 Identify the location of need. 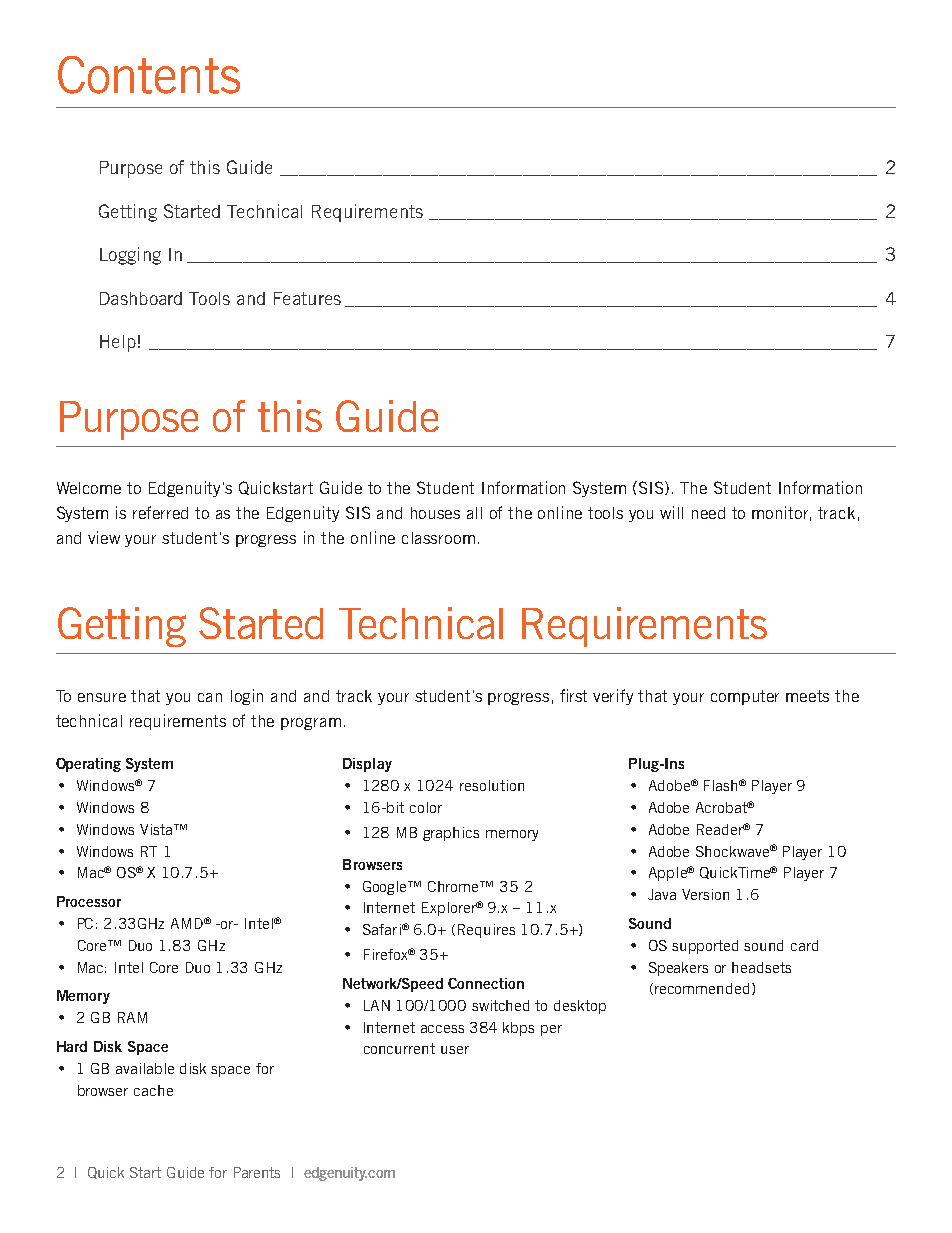
(708, 513).
